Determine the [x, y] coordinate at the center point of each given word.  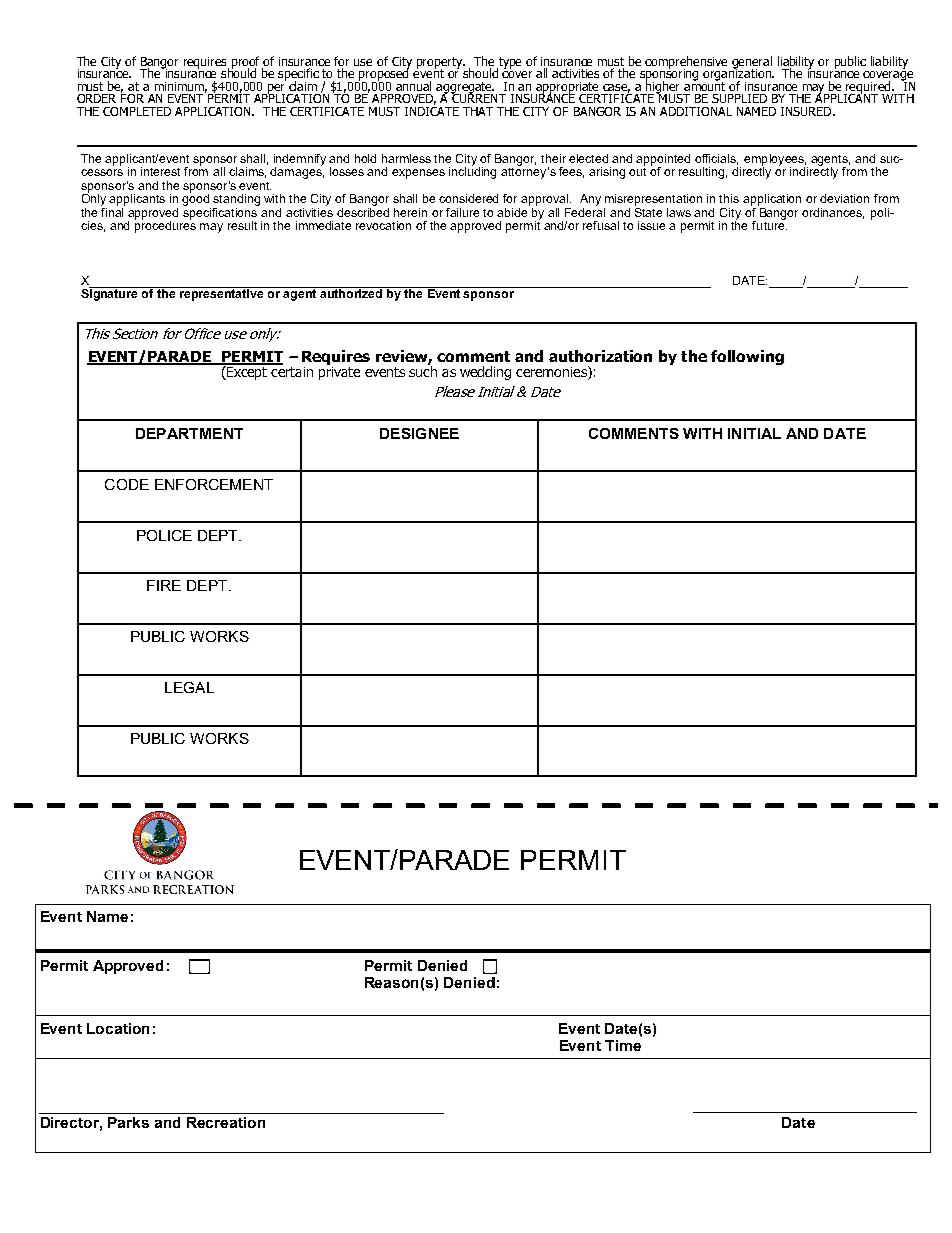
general [752, 63]
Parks [128, 1122]
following [747, 357]
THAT [478, 111]
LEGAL [189, 687]
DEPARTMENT [189, 433]
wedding [485, 373]
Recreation [226, 1122]
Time [623, 1045]
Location [118, 1028]
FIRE [164, 585]
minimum [181, 87]
